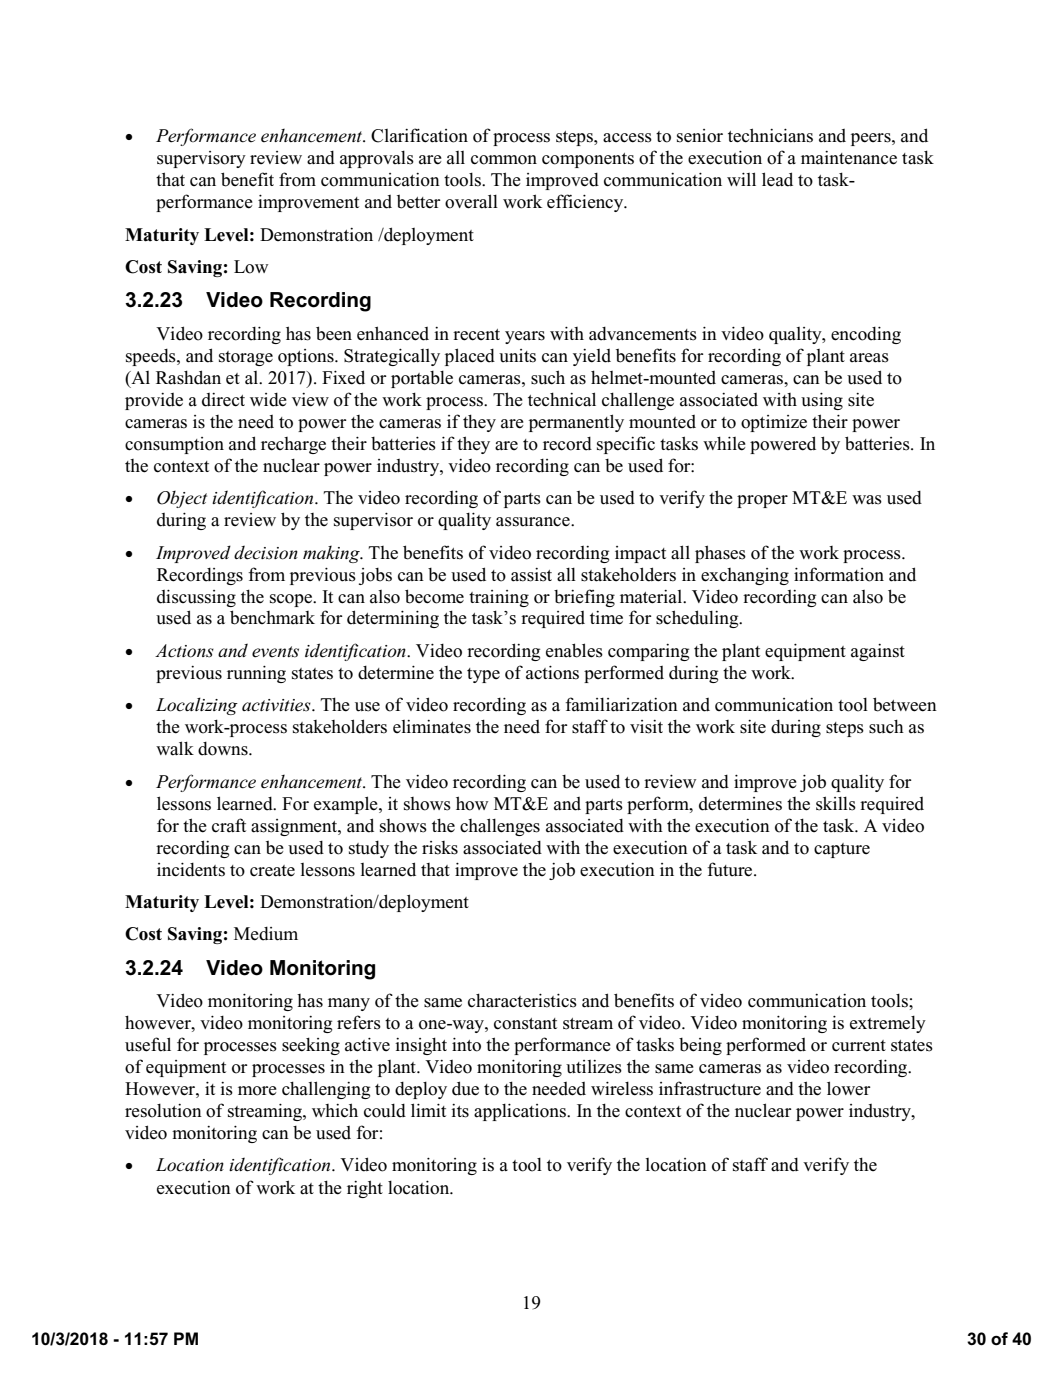 The image size is (1063, 1376). What do you see at coordinates (849, 158) in the page?
I see `maintenance` at bounding box center [849, 158].
